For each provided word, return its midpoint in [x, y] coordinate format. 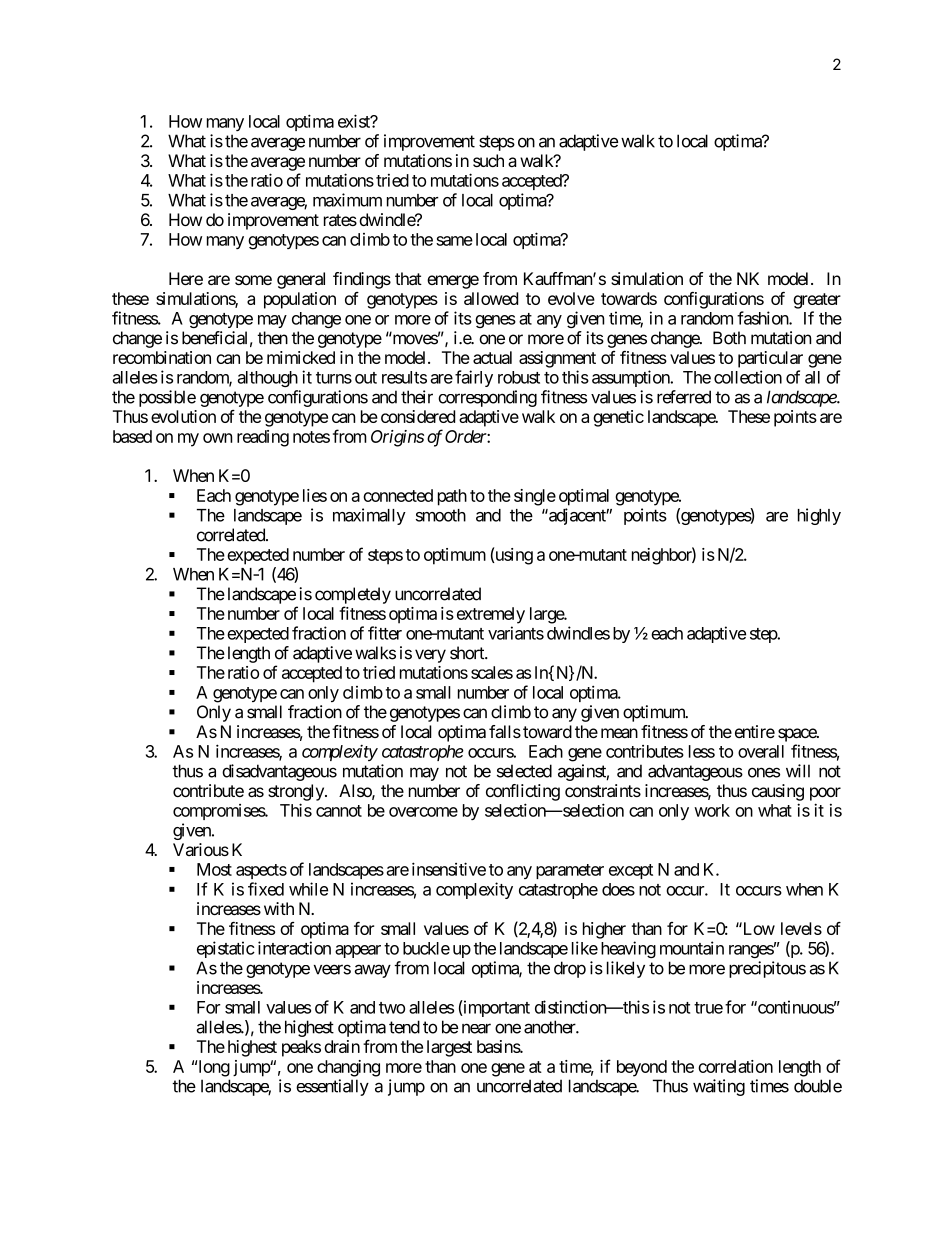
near [476, 1028]
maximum [347, 200]
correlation [735, 1066]
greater [817, 301]
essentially [332, 1087]
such [488, 160]
